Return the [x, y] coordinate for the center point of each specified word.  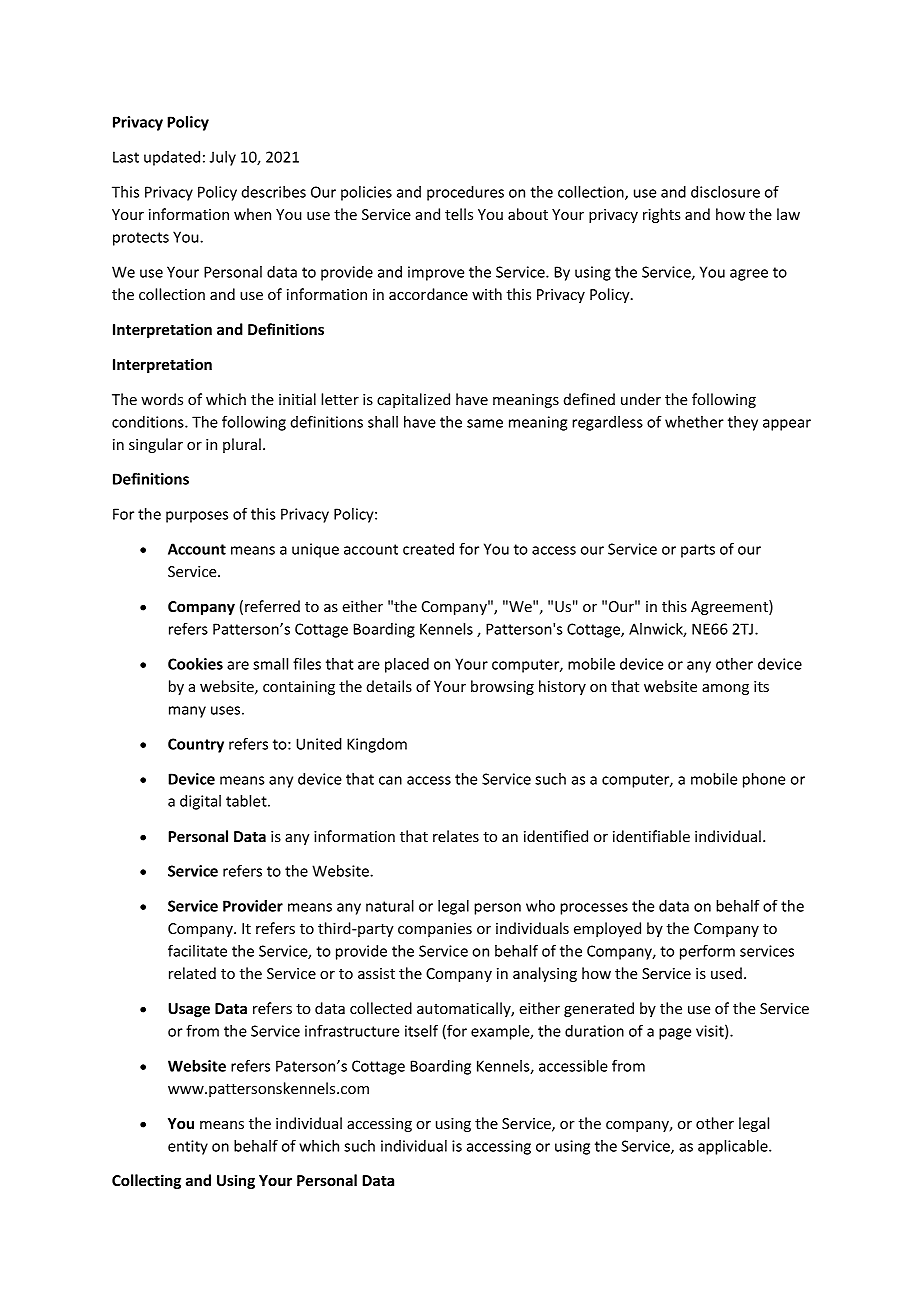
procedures [465, 193]
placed [407, 665]
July [223, 158]
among [725, 689]
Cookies [195, 664]
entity [188, 1147]
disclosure [725, 192]
